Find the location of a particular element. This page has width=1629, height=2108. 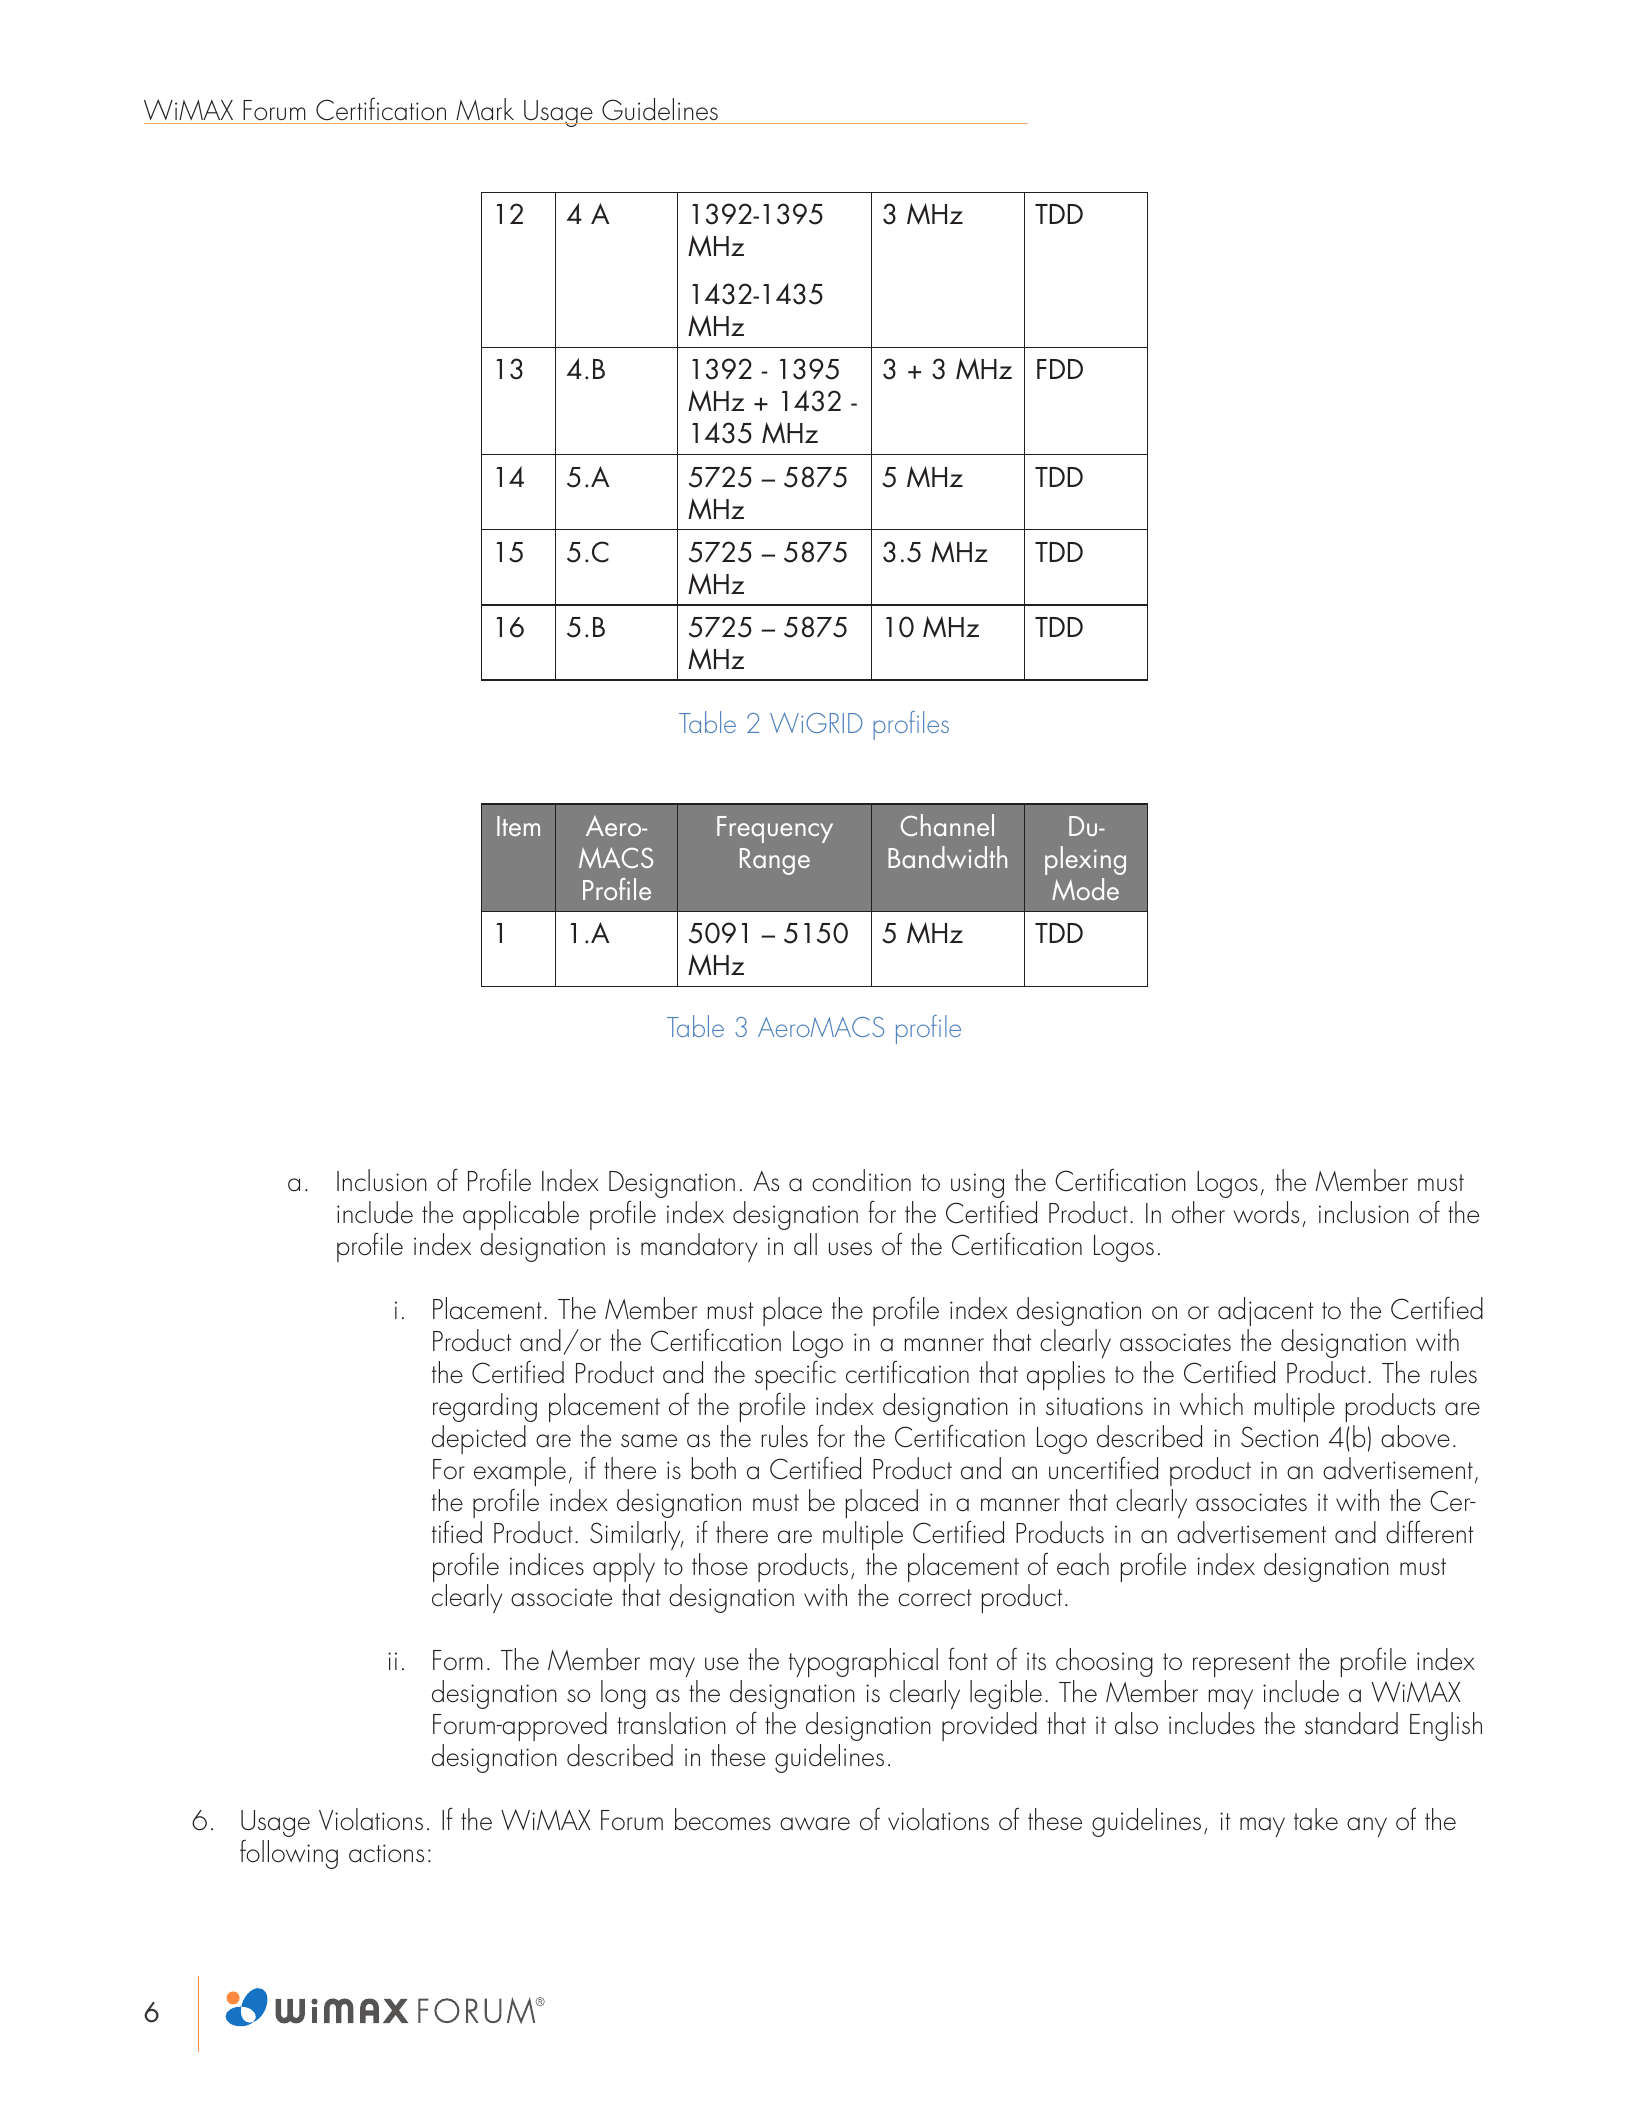

Frequency is located at coordinates (775, 829).
